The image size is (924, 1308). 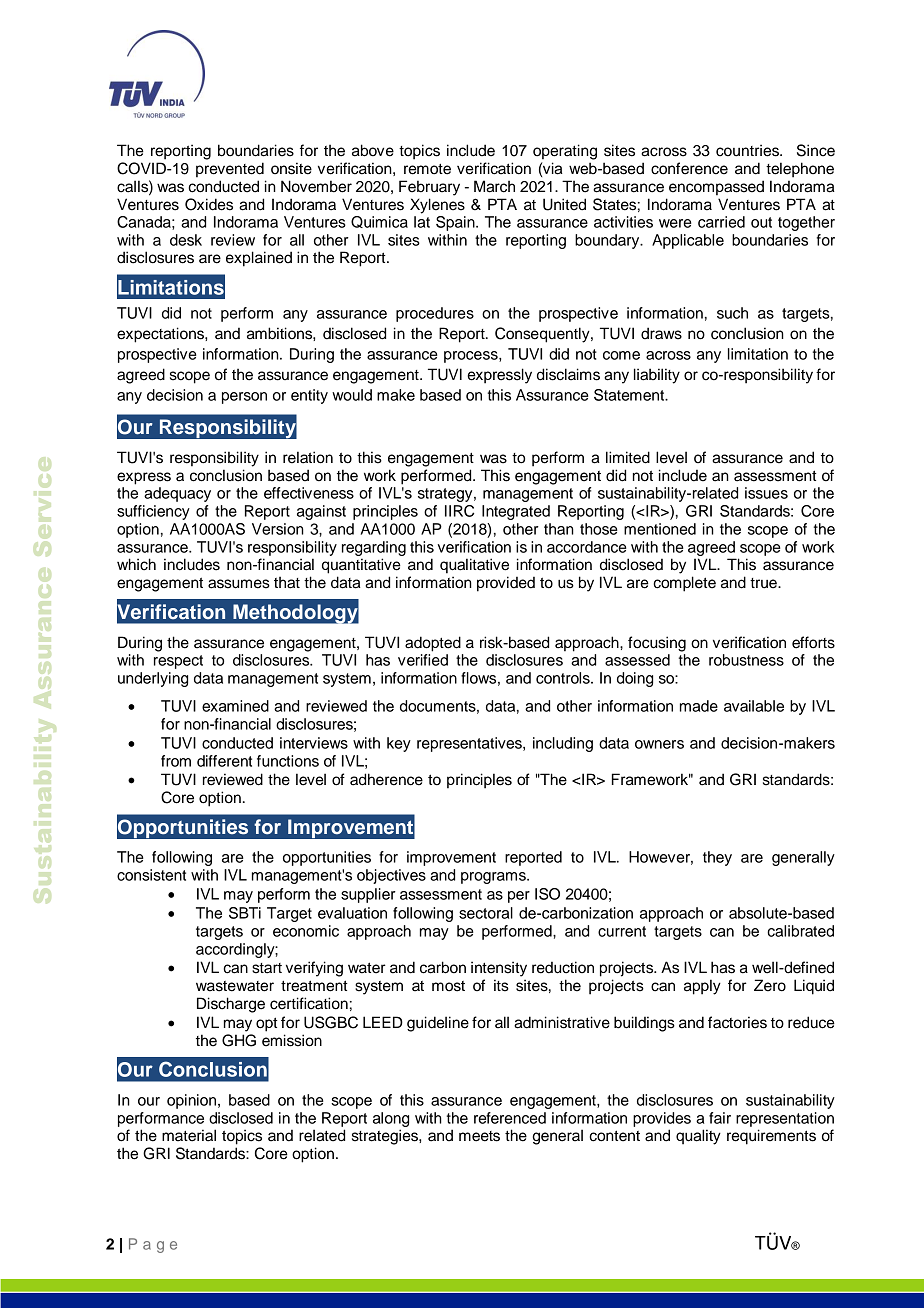 What do you see at coordinates (716, 188) in the document?
I see `encompassed` at bounding box center [716, 188].
